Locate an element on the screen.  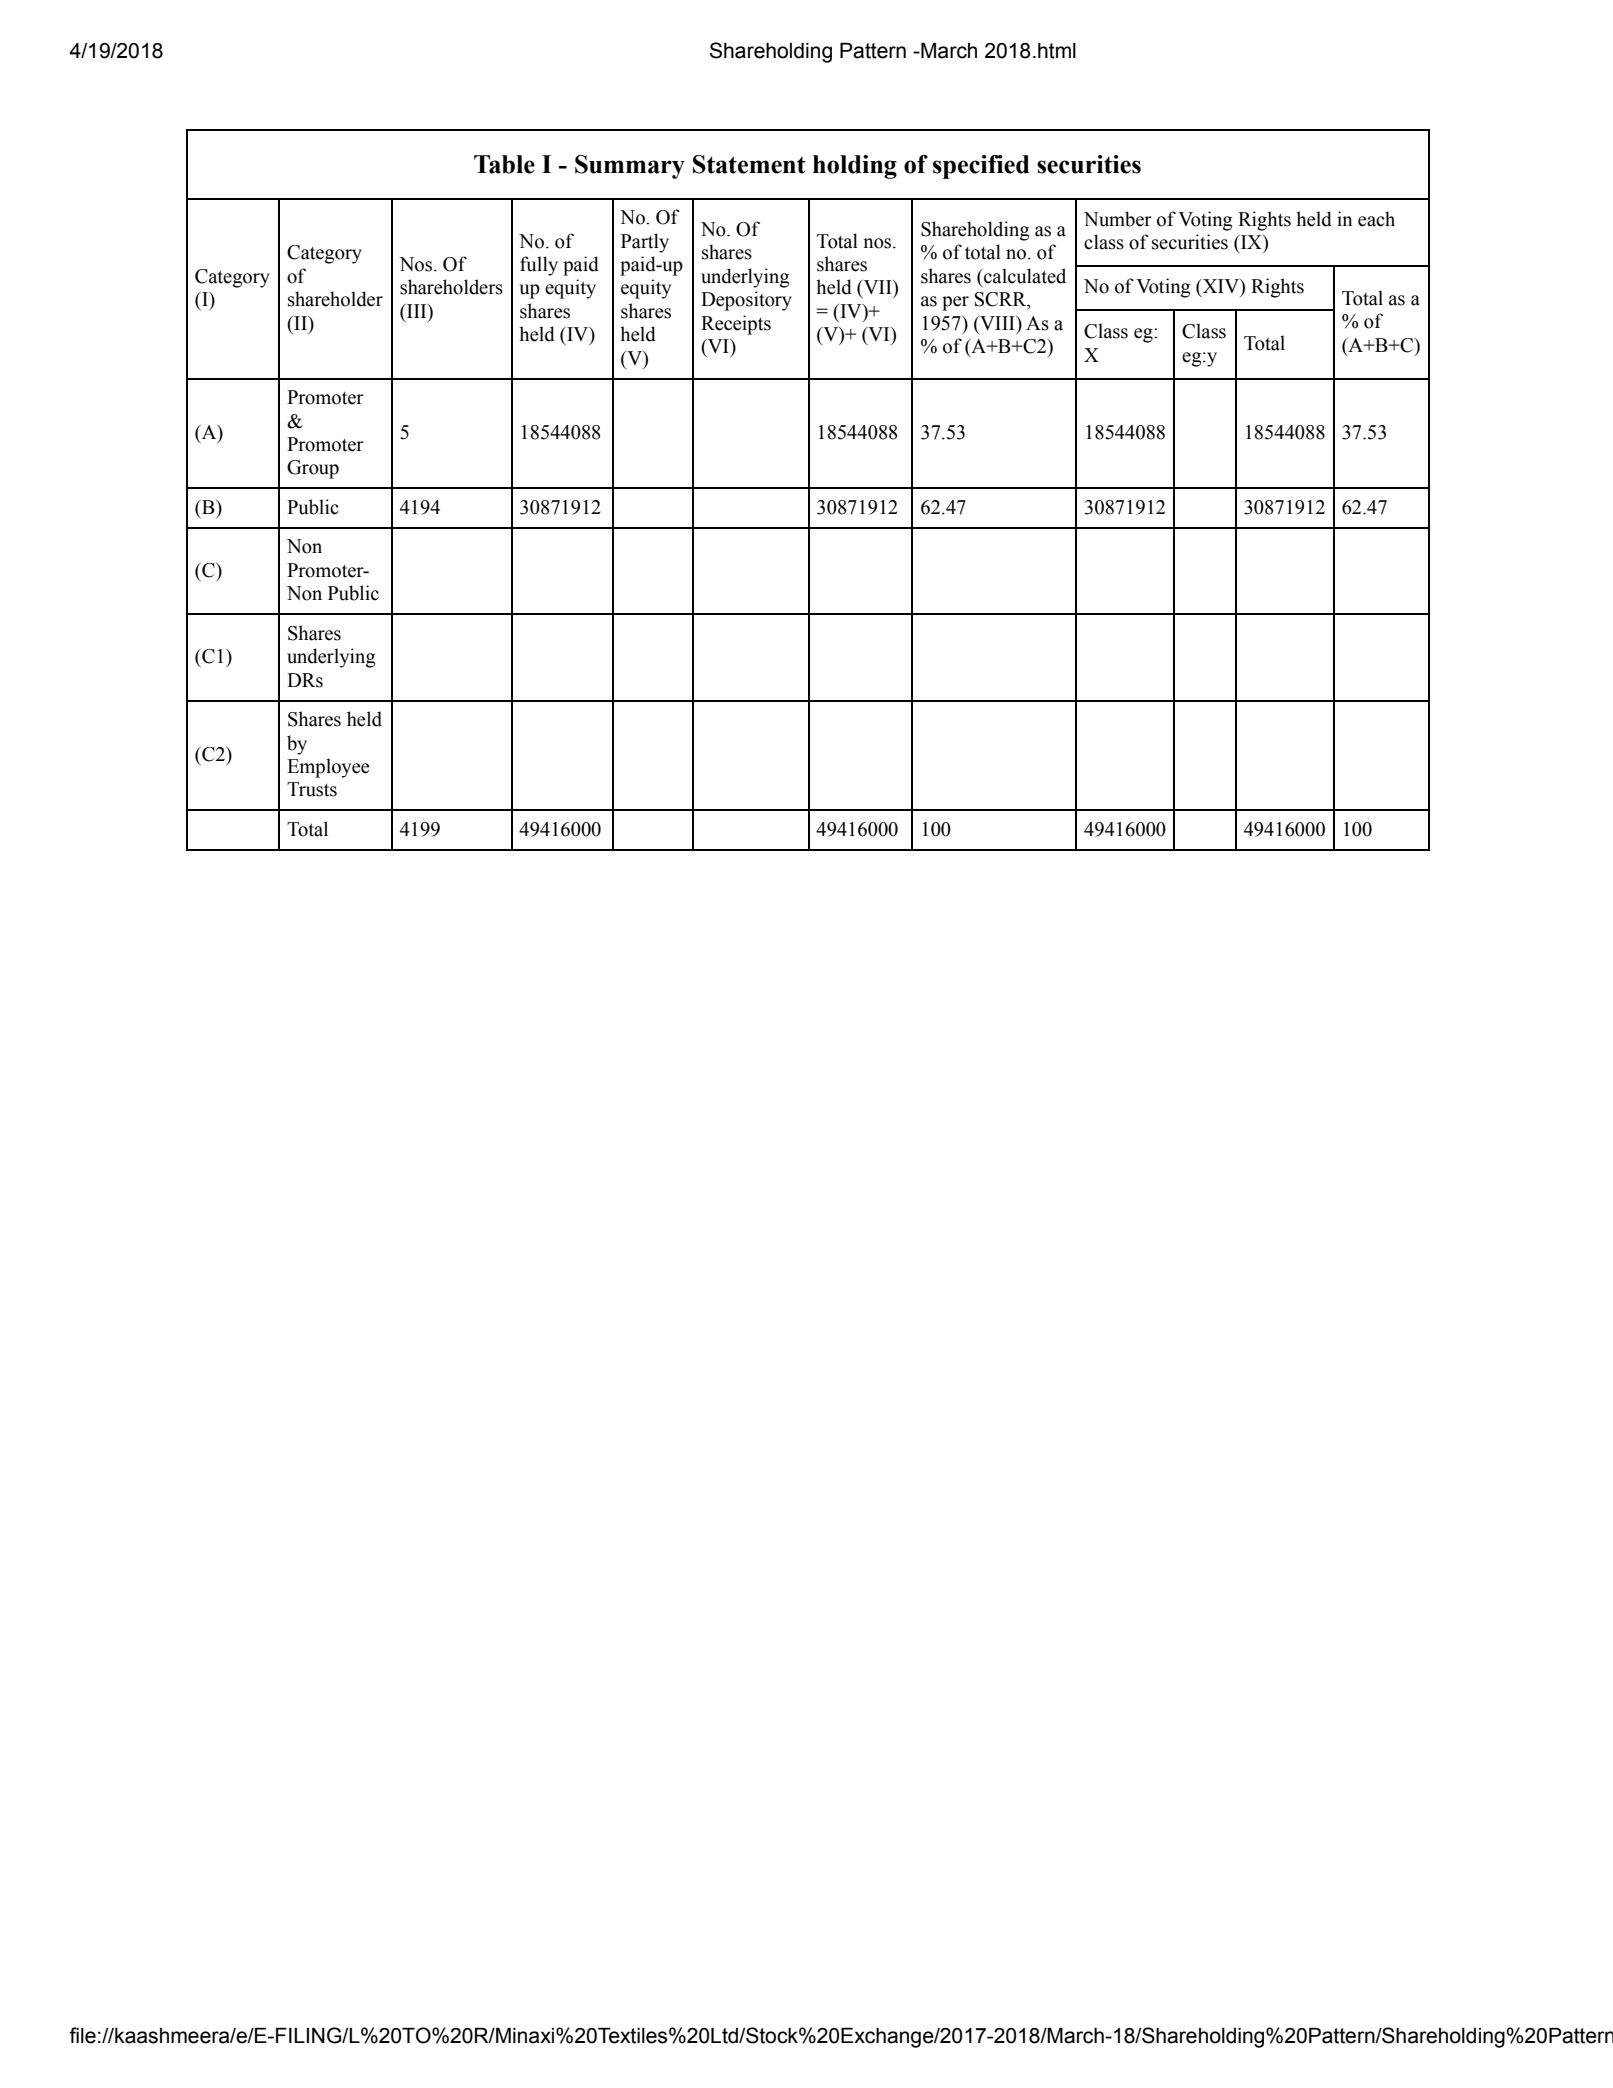
Receipts is located at coordinates (736, 325).
